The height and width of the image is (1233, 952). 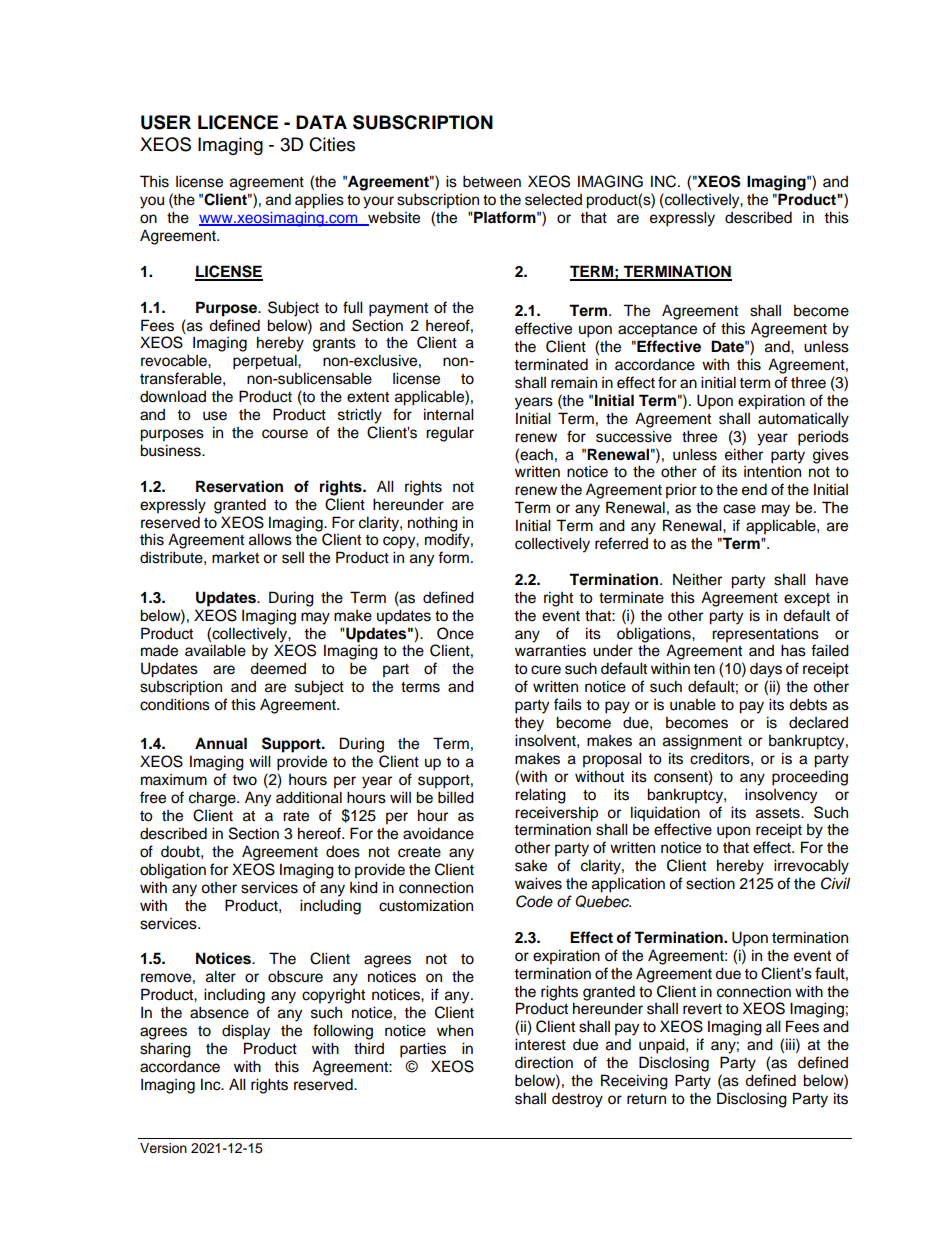 I want to click on return, so click(x=646, y=1099).
